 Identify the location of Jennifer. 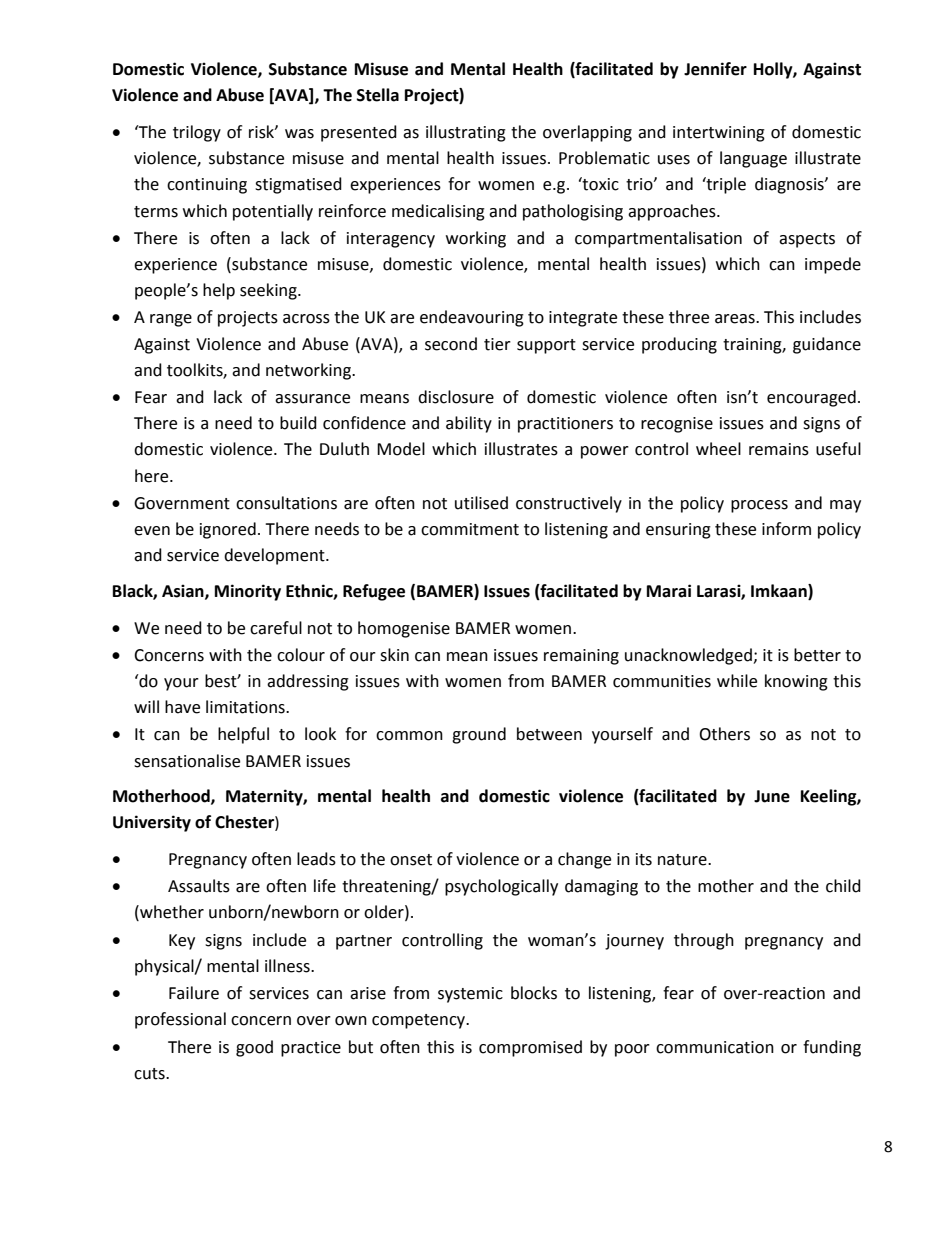
(715, 69).
